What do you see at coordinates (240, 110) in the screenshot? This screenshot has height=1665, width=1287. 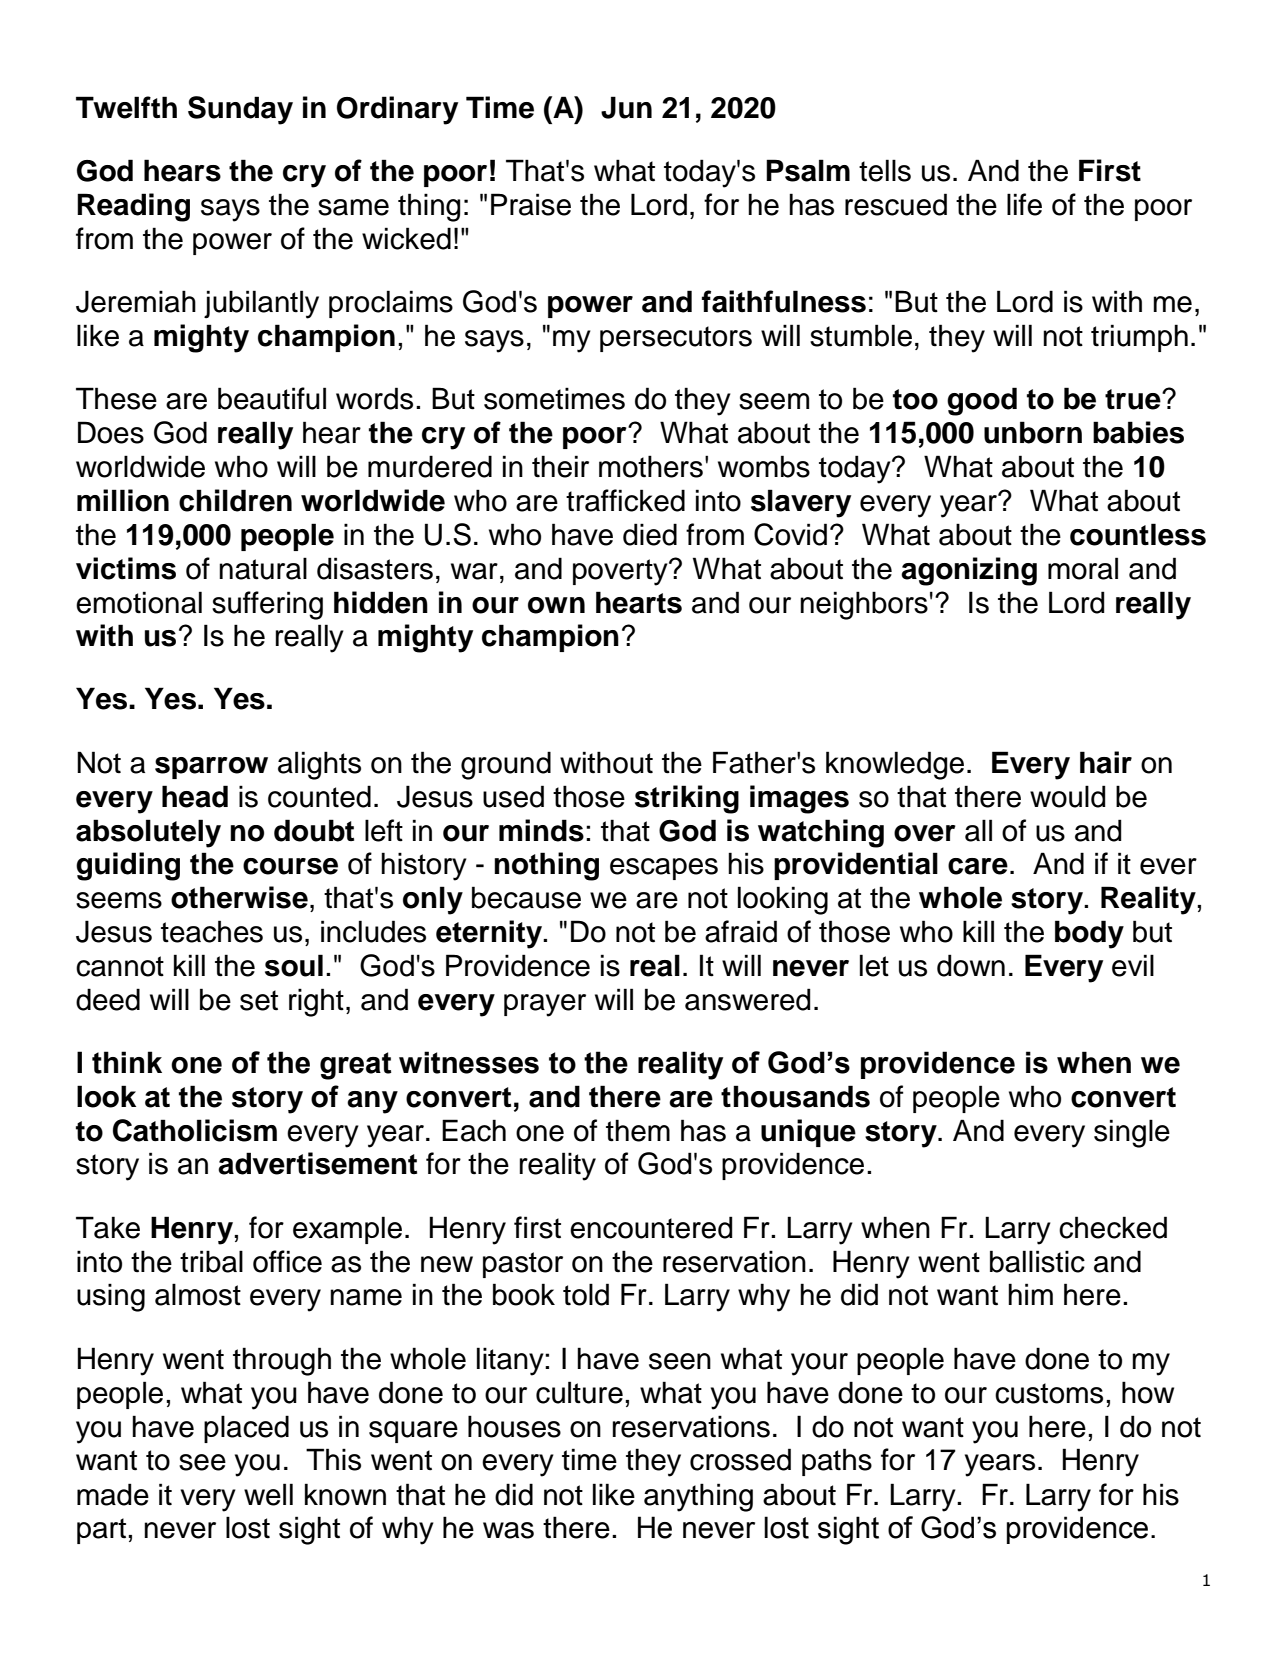 I see `Sunday` at bounding box center [240, 110].
